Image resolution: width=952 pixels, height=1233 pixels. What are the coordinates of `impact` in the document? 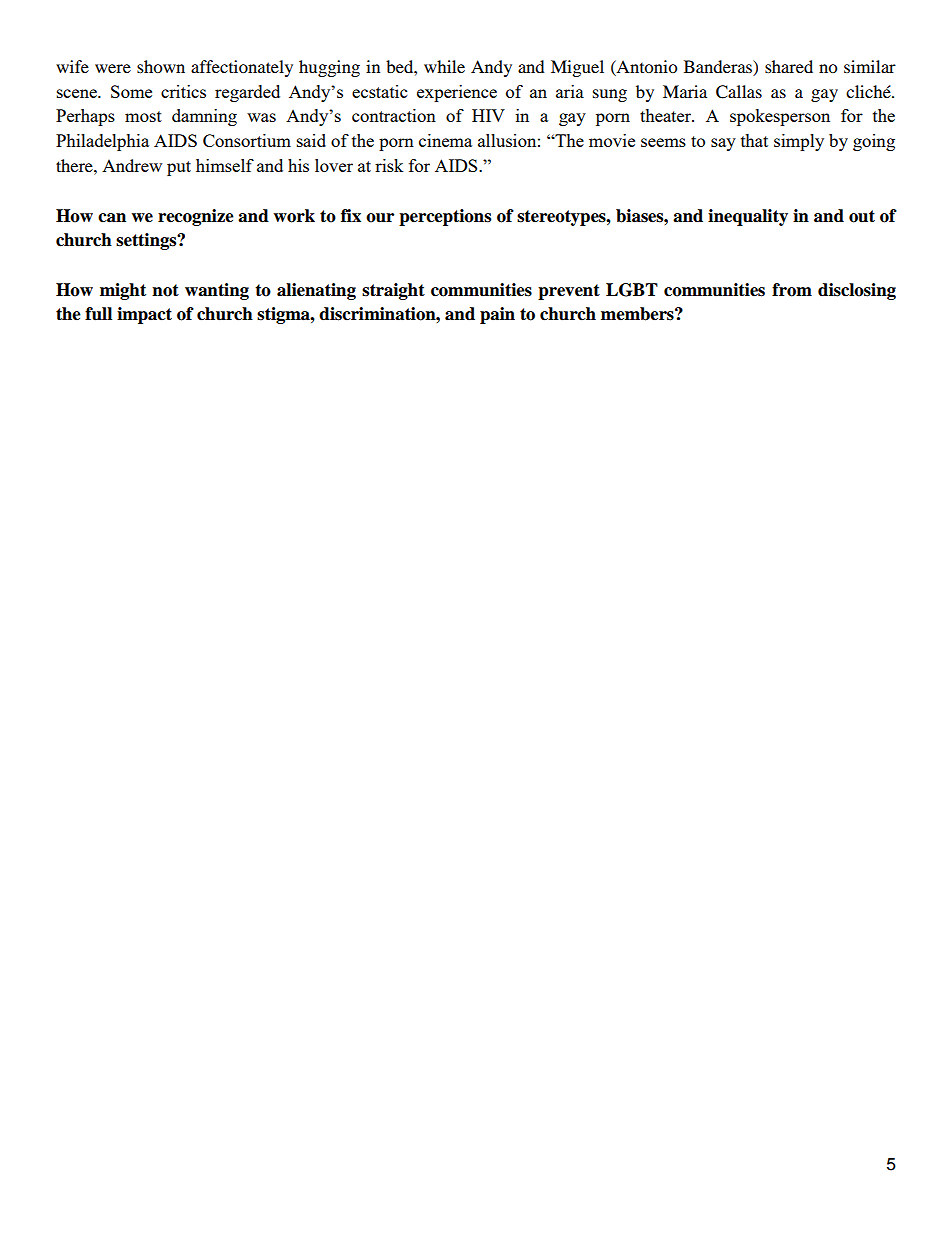 It's located at (144, 315).
